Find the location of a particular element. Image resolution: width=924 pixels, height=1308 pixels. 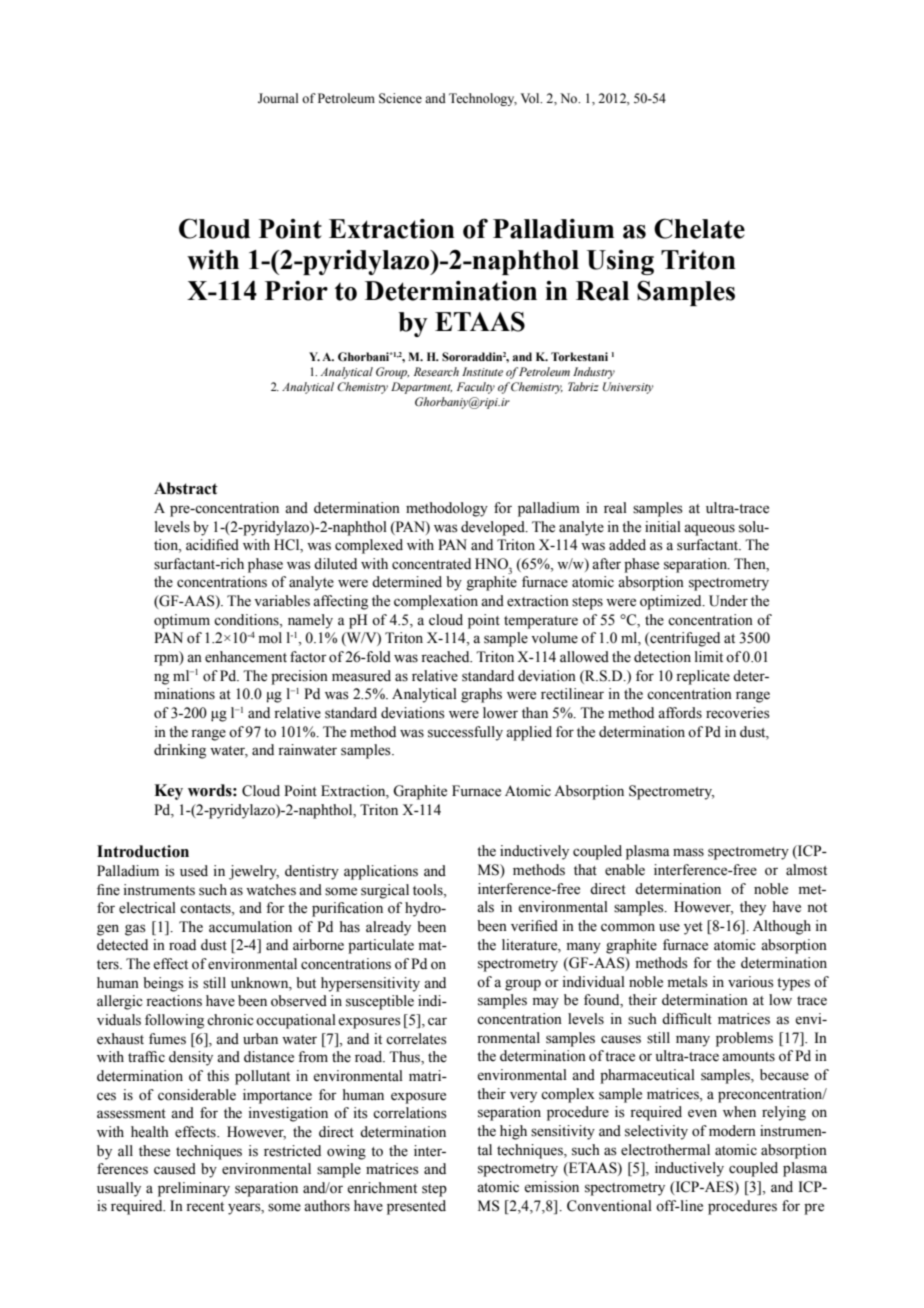

University is located at coordinates (628, 388).
